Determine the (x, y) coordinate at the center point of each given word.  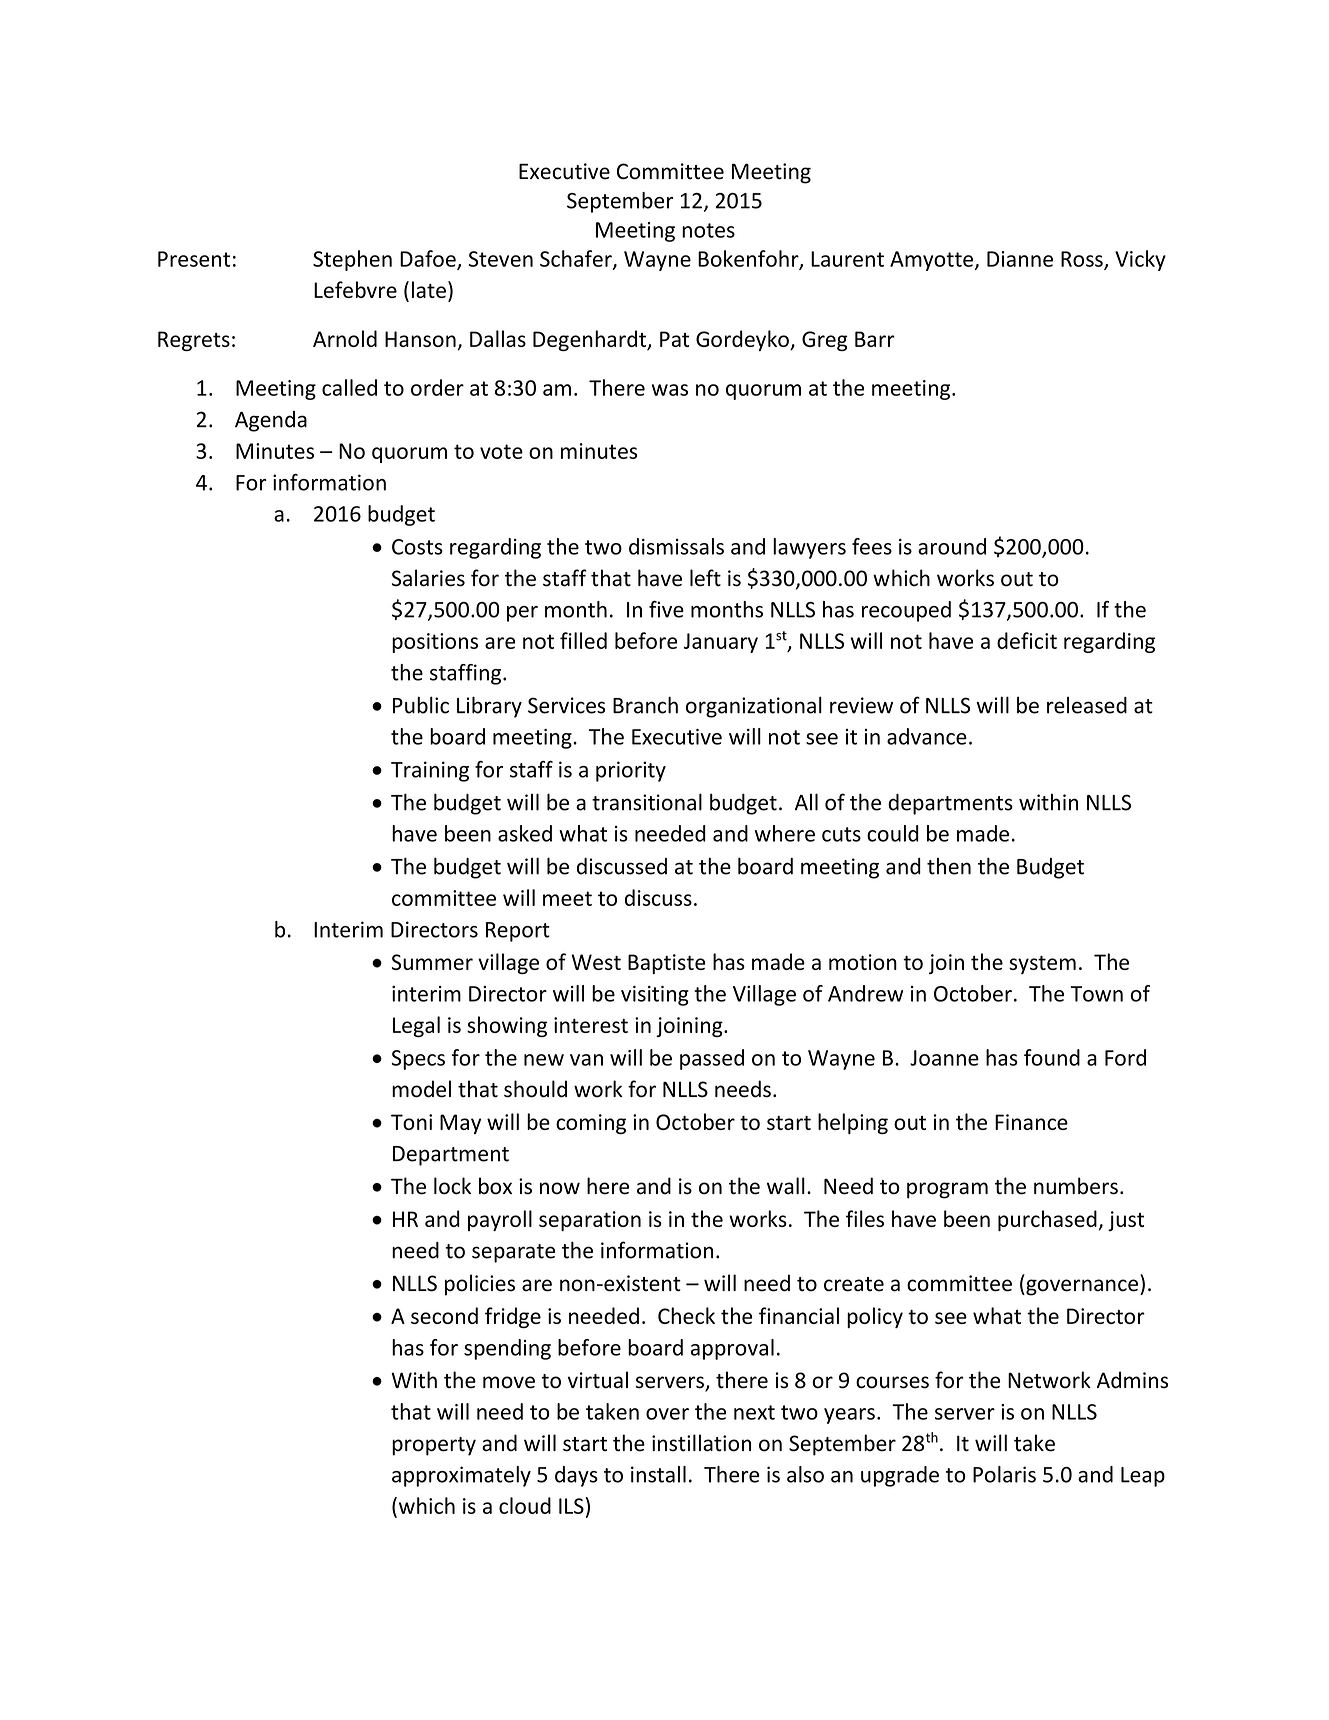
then (949, 866)
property (434, 1446)
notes (708, 230)
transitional (647, 802)
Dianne (1020, 259)
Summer (432, 962)
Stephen (352, 260)
